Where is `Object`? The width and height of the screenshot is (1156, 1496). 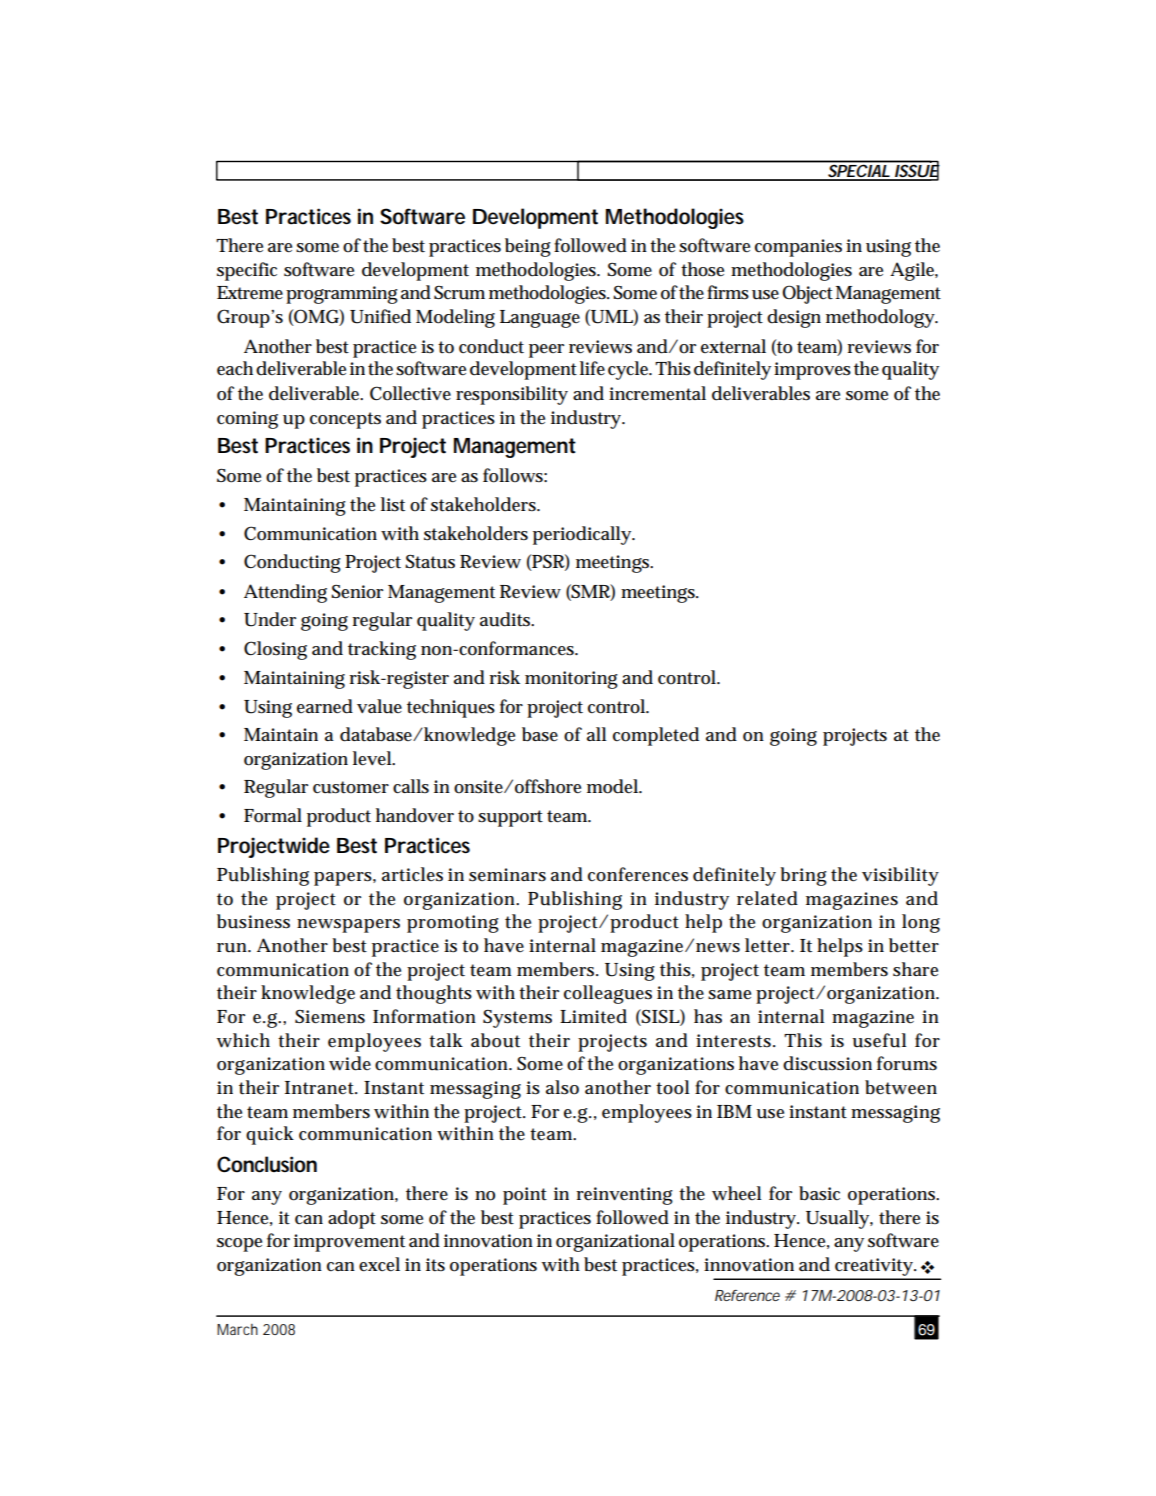
Object is located at coordinates (807, 294).
